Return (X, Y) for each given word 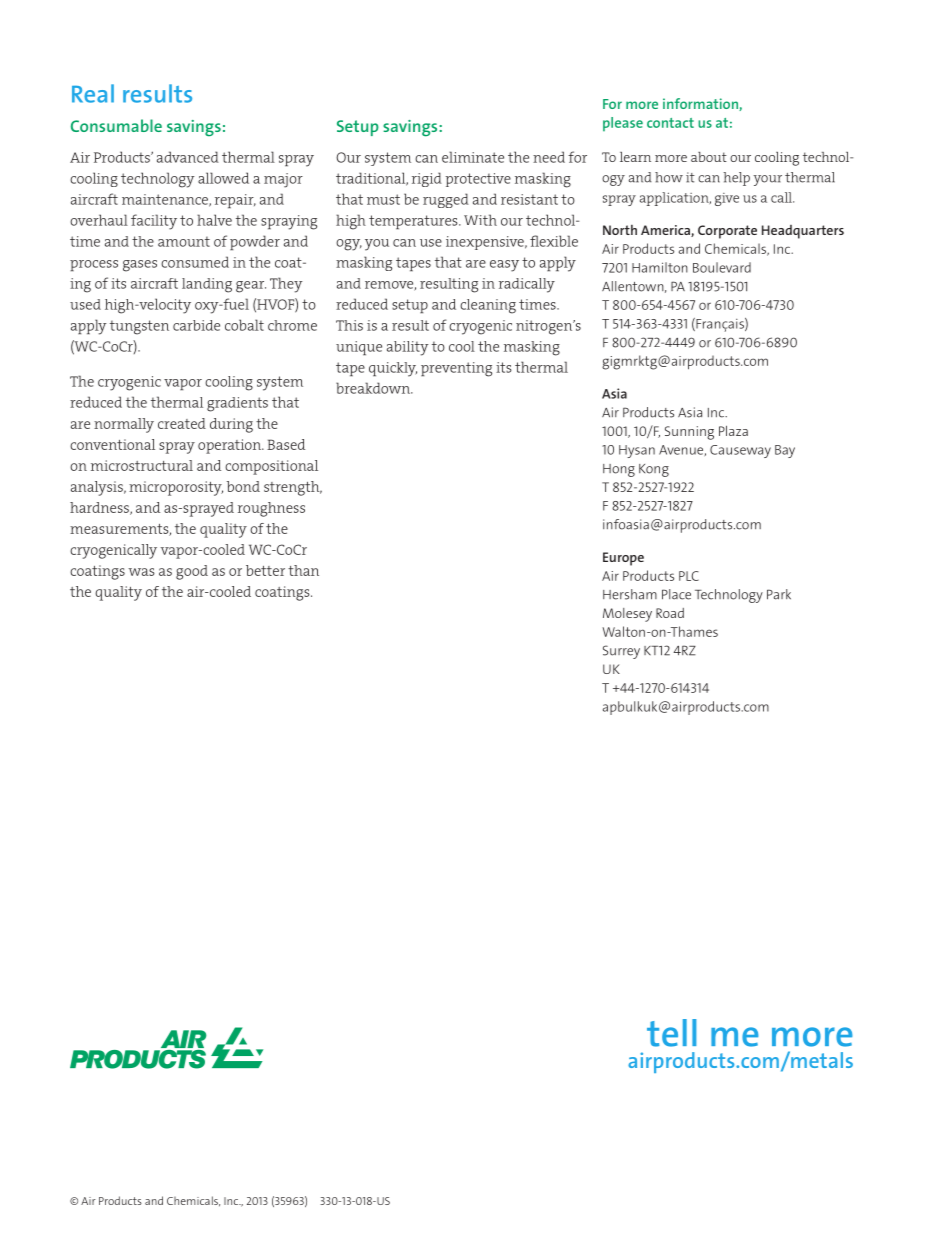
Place (676, 594)
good (192, 572)
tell (671, 1033)
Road (670, 613)
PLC (689, 576)
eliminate (473, 157)
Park (779, 594)
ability (408, 348)
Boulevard (722, 267)
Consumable (116, 125)
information (701, 104)
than (303, 570)
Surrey (621, 652)
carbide (196, 325)
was (141, 572)
